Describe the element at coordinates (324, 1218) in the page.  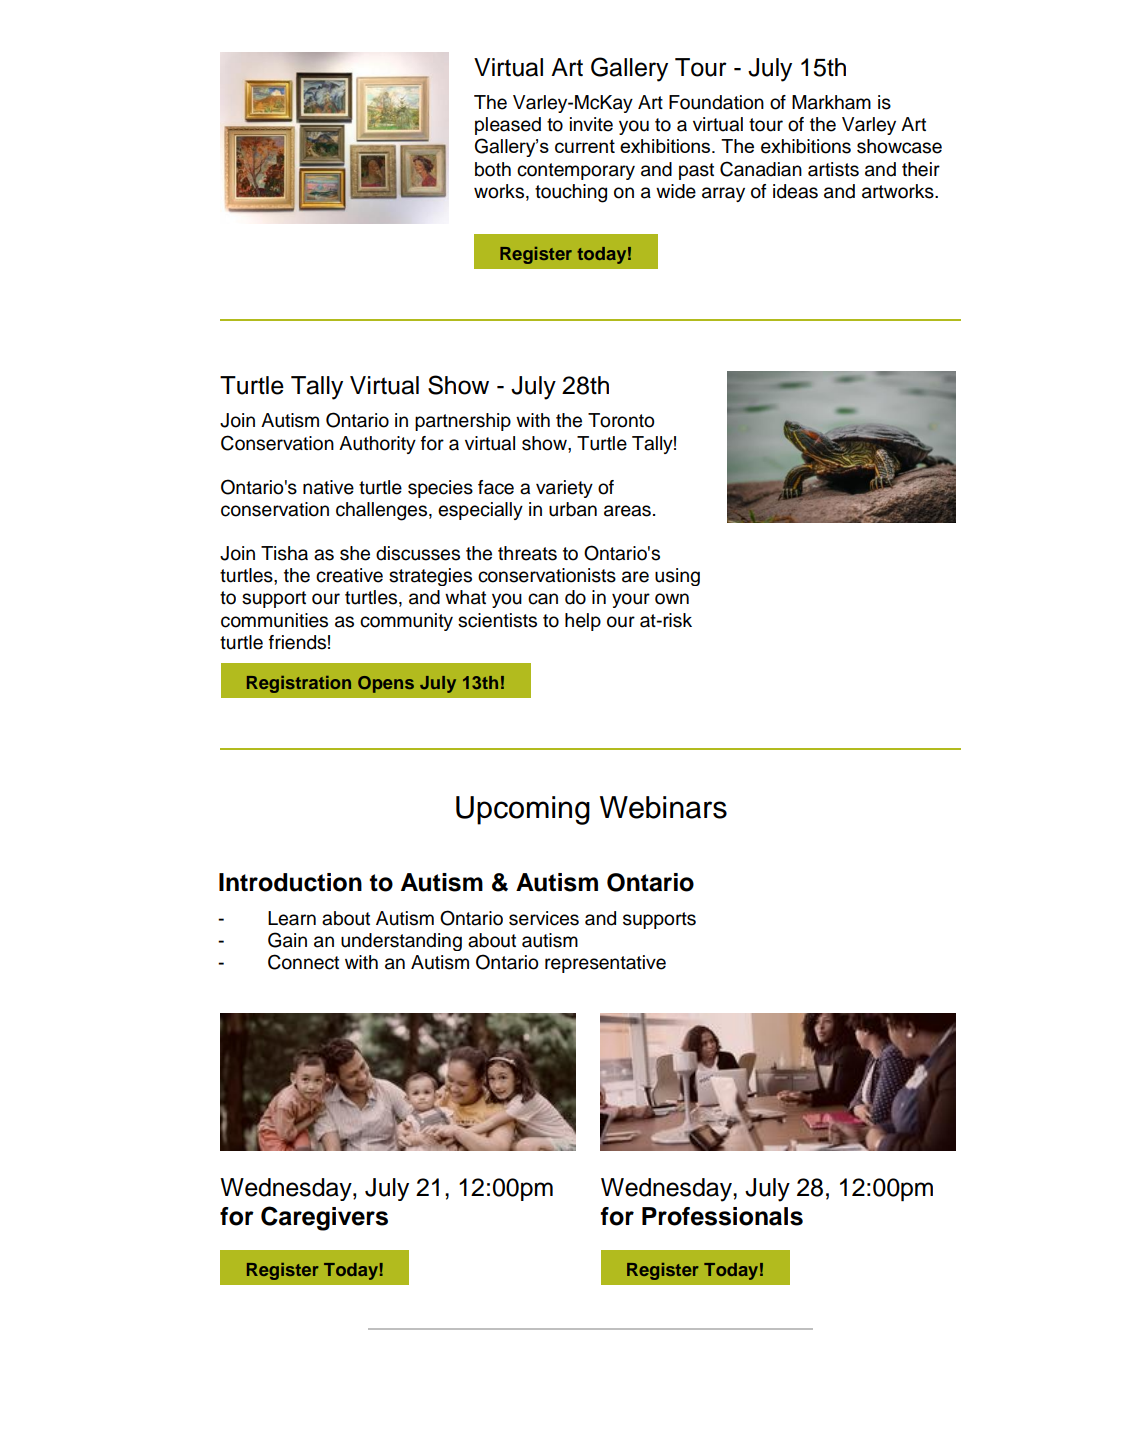
I see `Caregivers` at that location.
